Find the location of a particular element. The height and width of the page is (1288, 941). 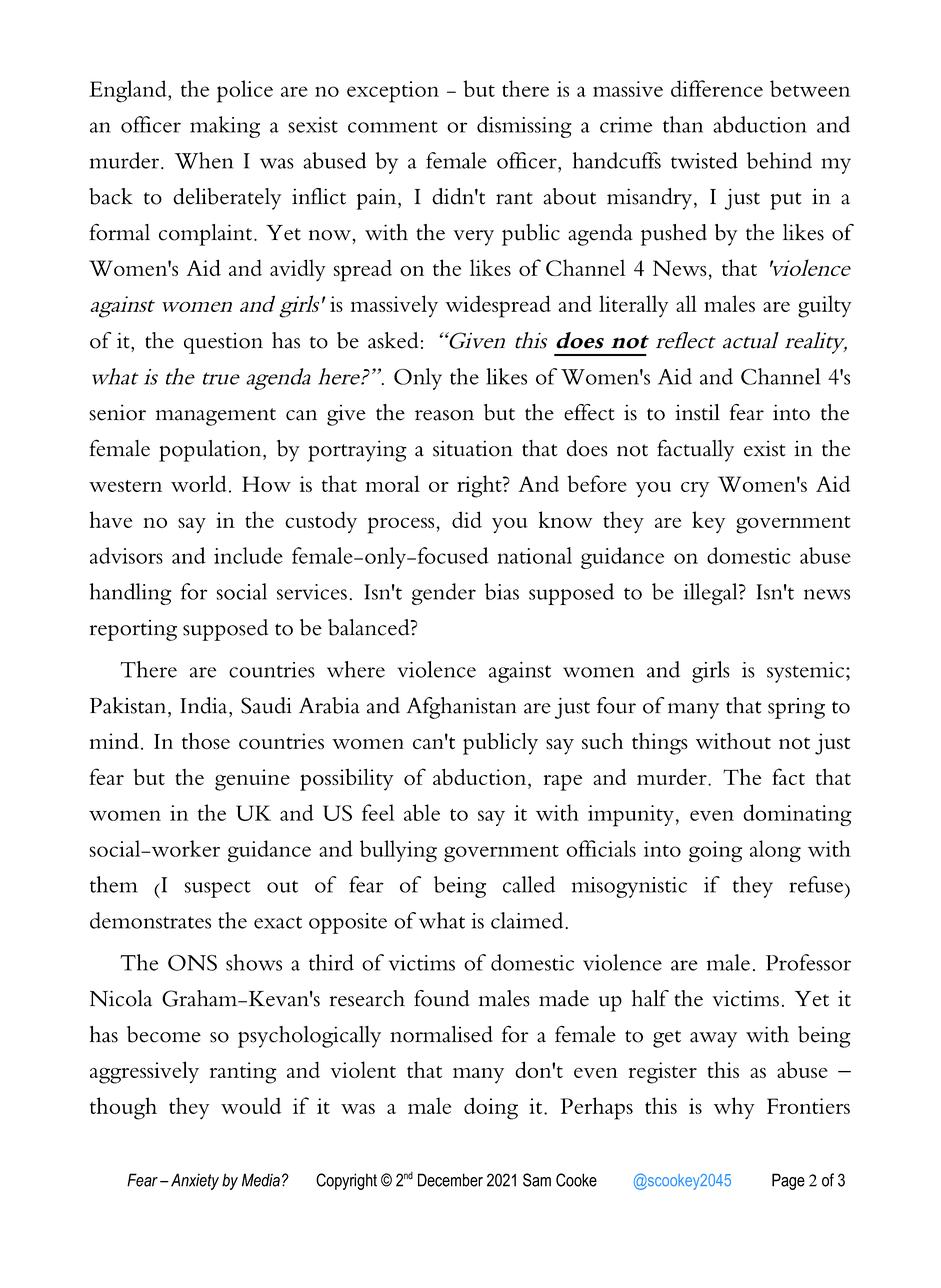

December is located at coordinates (450, 1180).
